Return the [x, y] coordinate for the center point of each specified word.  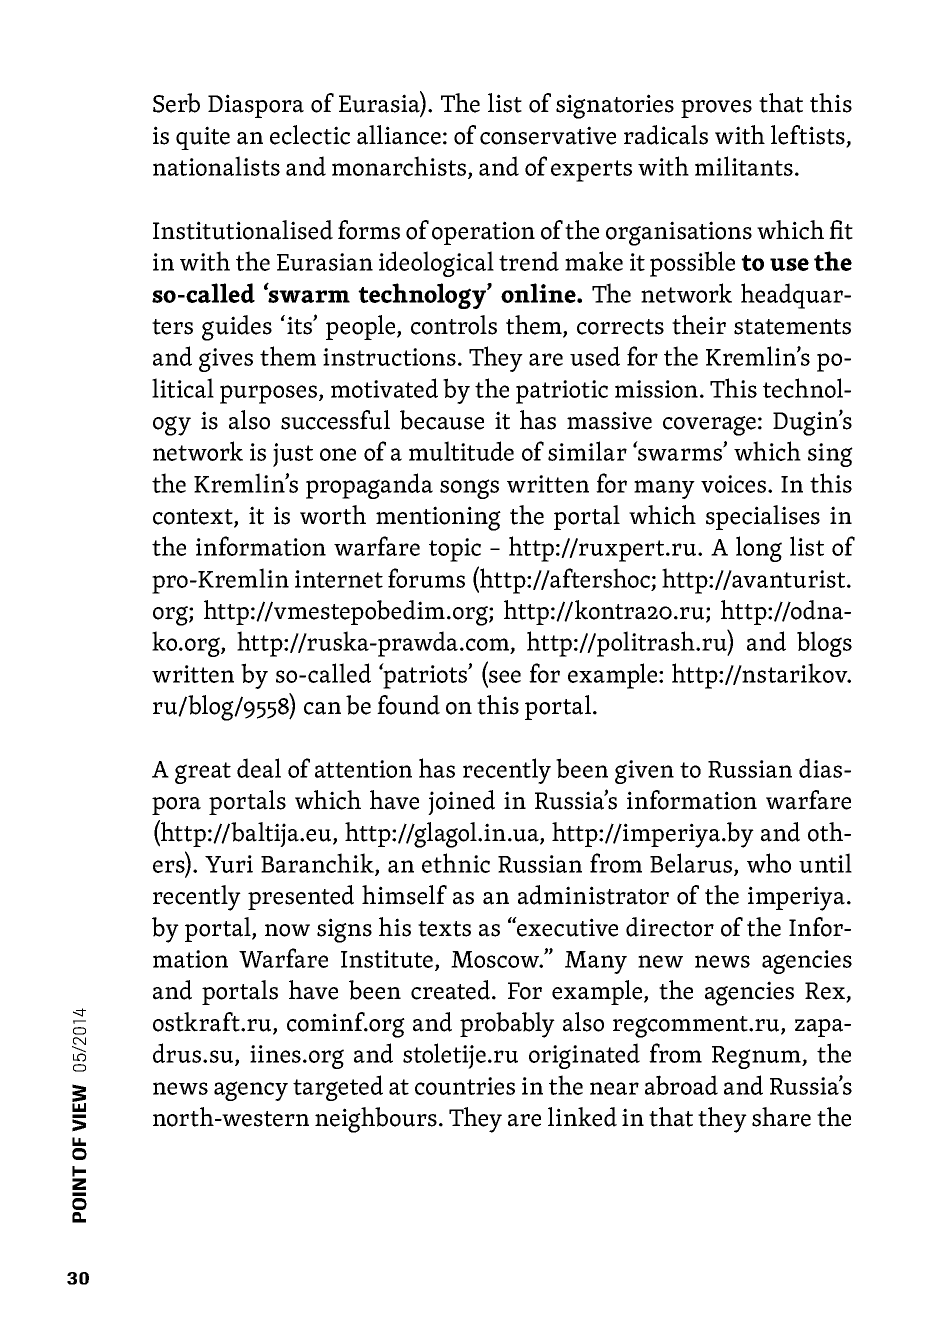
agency [251, 1091]
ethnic [456, 863]
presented [301, 897]
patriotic [562, 392]
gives [226, 360]
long [759, 549]
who [769, 863]
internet [339, 579]
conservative [548, 135]
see [505, 676]
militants [744, 166]
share [781, 1117]
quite [203, 138]
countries [465, 1086]
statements [792, 327]
